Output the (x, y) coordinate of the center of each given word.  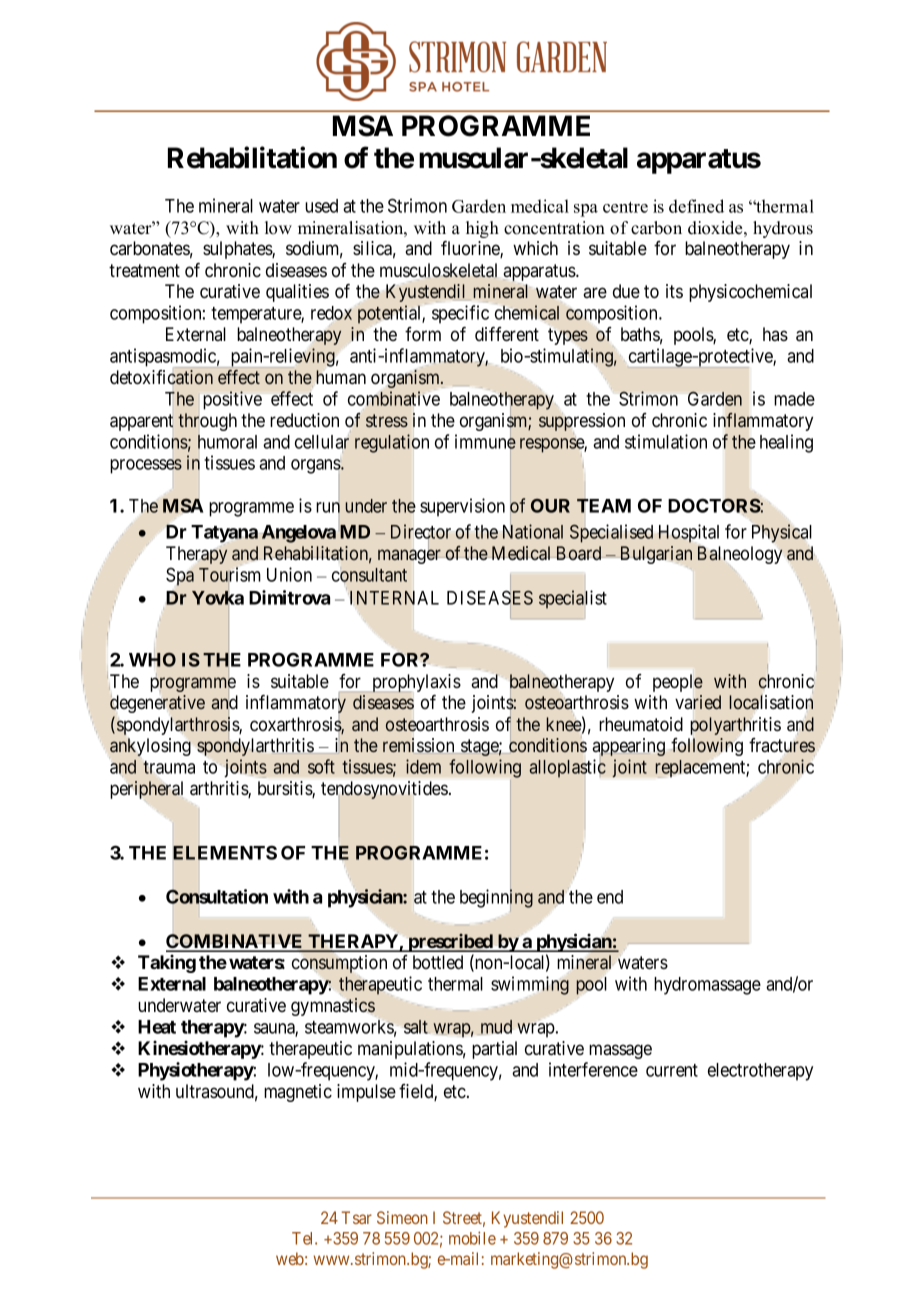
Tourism (229, 574)
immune (485, 442)
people (678, 683)
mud (496, 1027)
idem (423, 766)
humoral (227, 441)
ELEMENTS (225, 852)
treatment (144, 270)
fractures (782, 745)
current (672, 1070)
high (482, 229)
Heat (157, 1027)
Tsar (357, 1217)
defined (696, 206)
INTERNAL (394, 598)
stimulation (666, 441)
